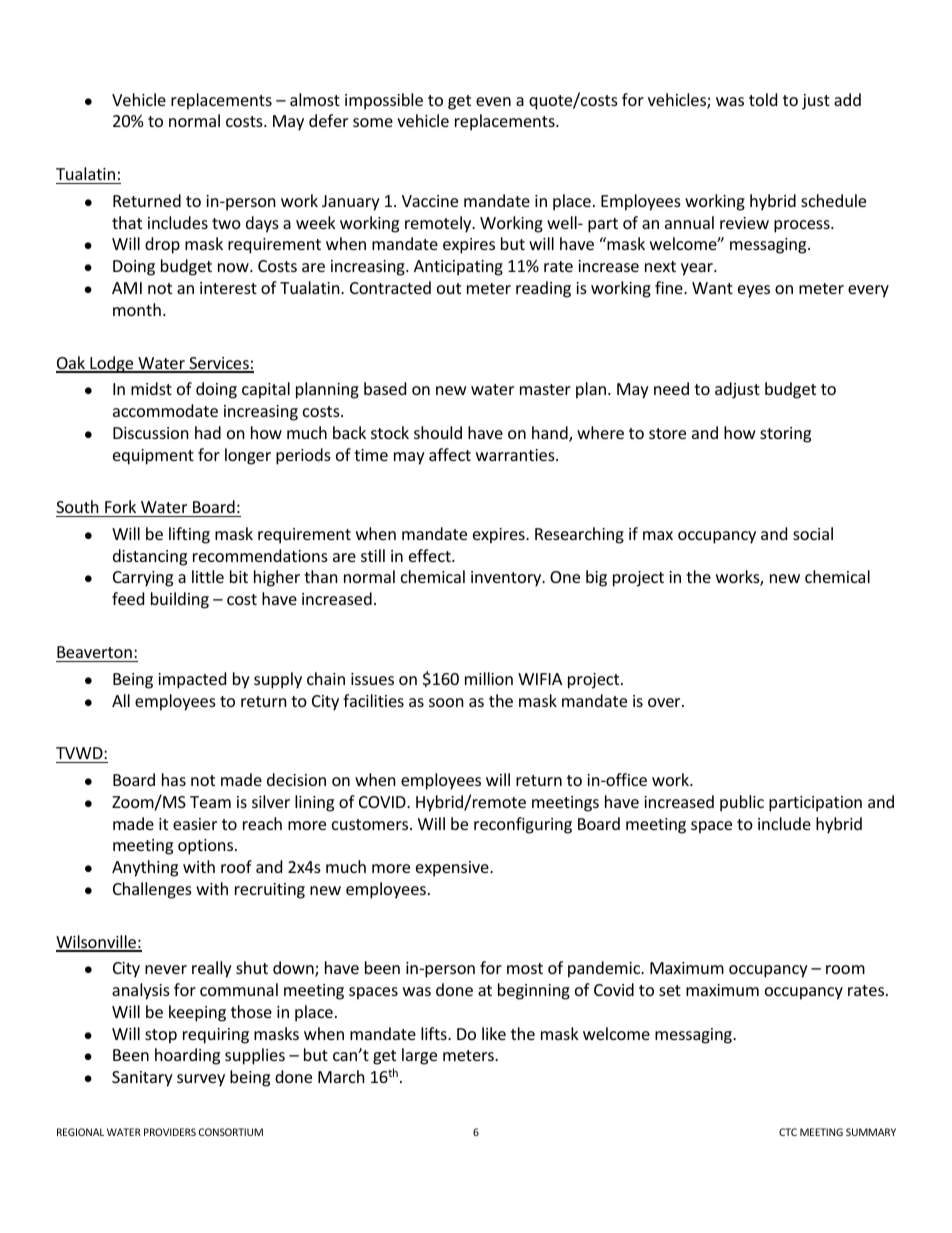 The height and width of the screenshot is (1233, 952). What do you see at coordinates (180, 600) in the screenshot?
I see `building` at bounding box center [180, 600].
